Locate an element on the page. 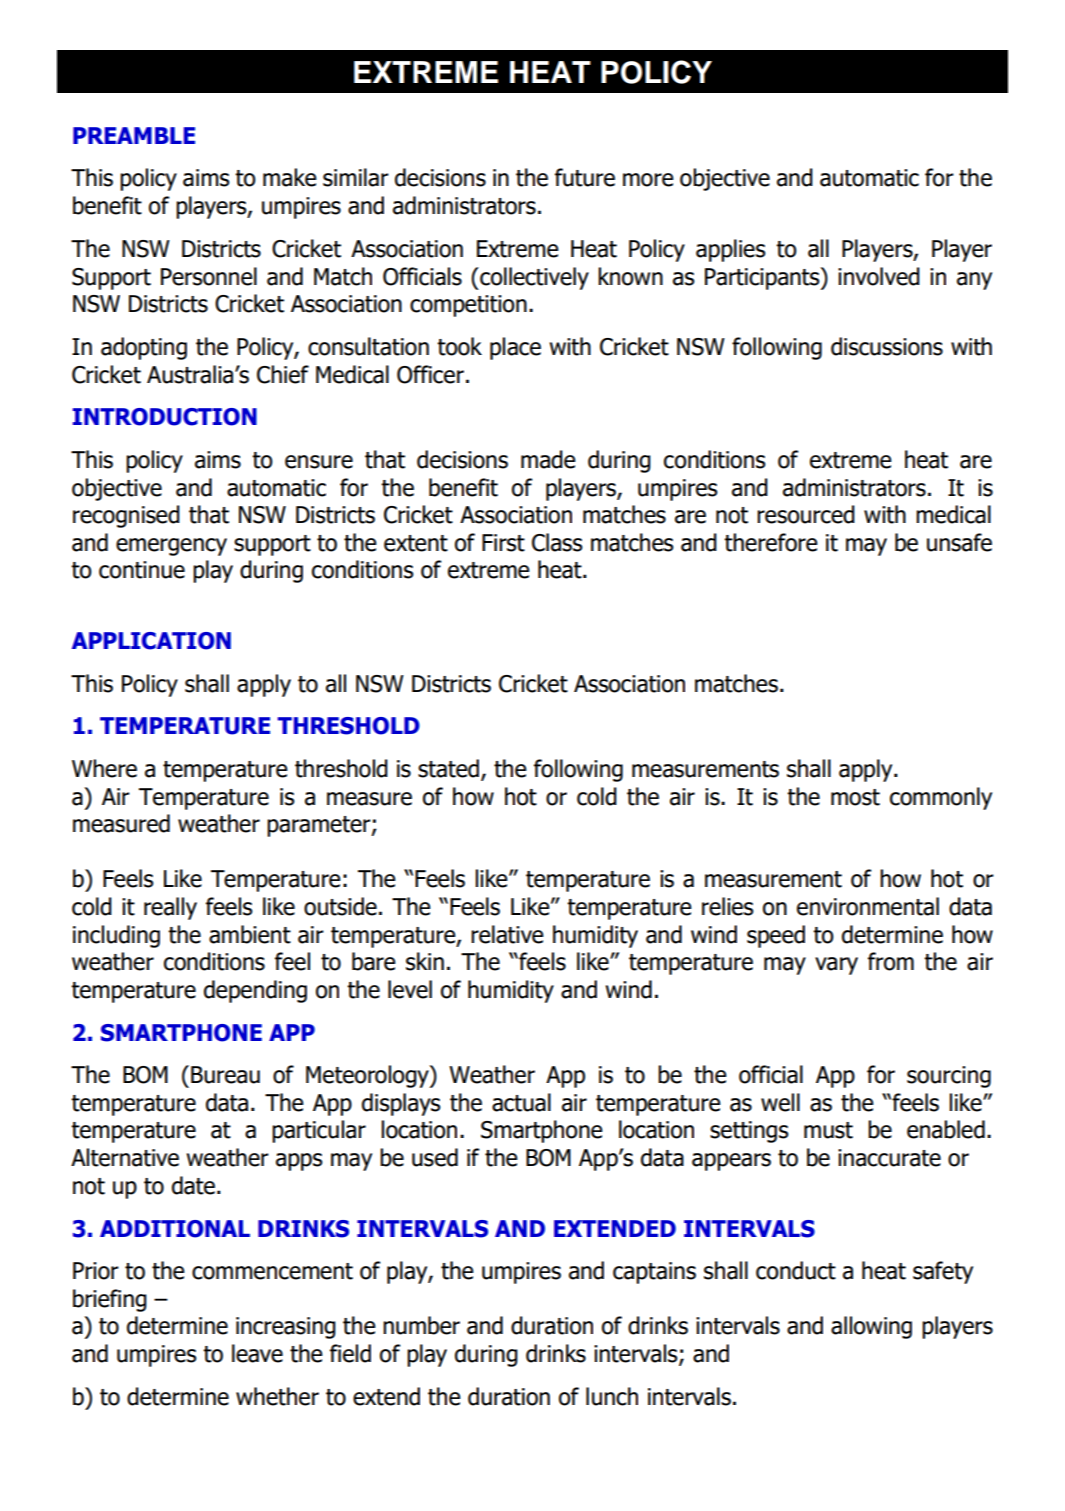 The image size is (1065, 1511). resourced is located at coordinates (806, 514).
